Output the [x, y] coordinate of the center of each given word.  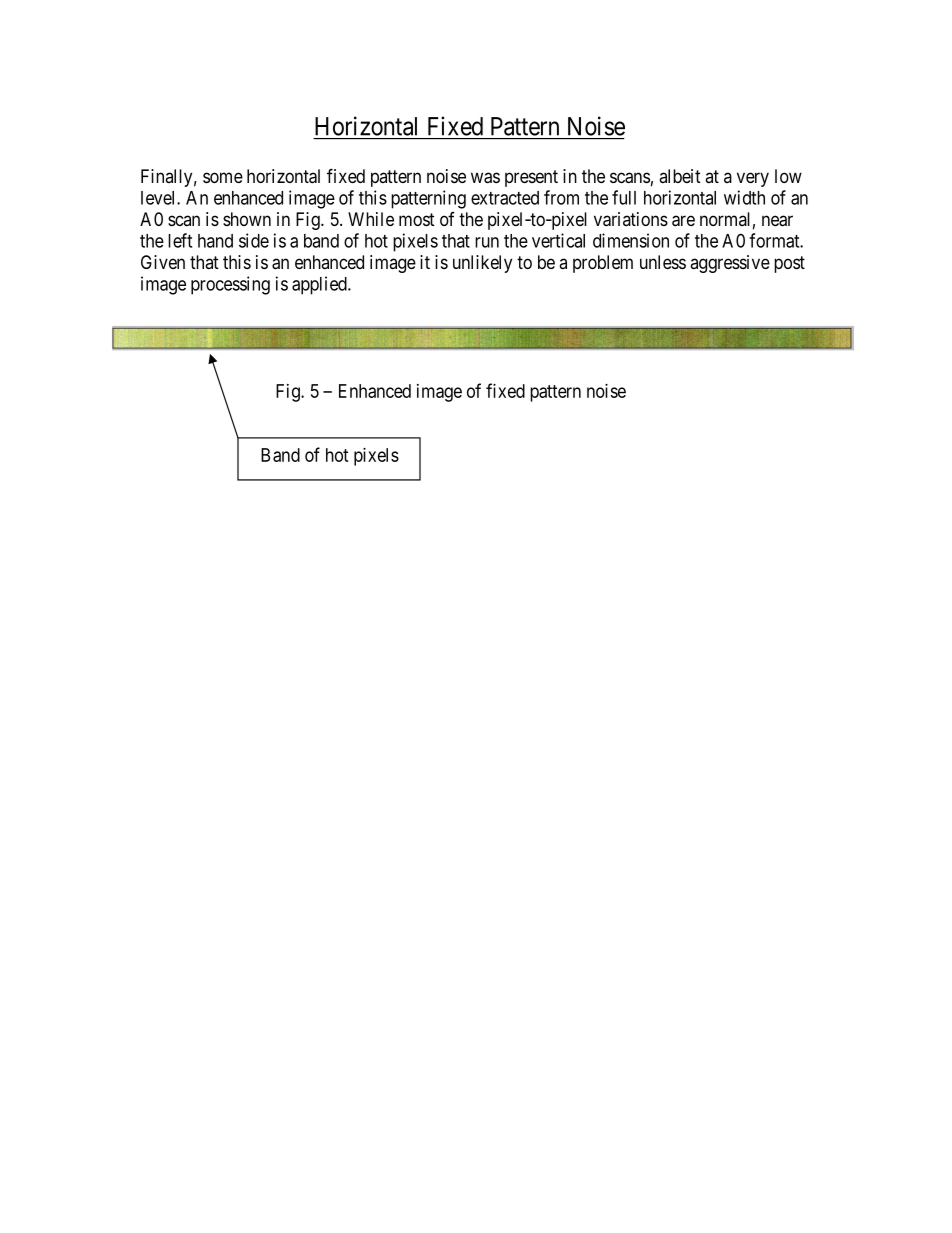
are [683, 221]
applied [320, 285]
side [254, 240]
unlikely [482, 264]
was [485, 178]
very [753, 179]
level [159, 198]
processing [230, 285]
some [223, 177]
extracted [505, 198]
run [487, 242]
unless [663, 262]
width [744, 197]
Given [163, 262]
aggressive [730, 264]
